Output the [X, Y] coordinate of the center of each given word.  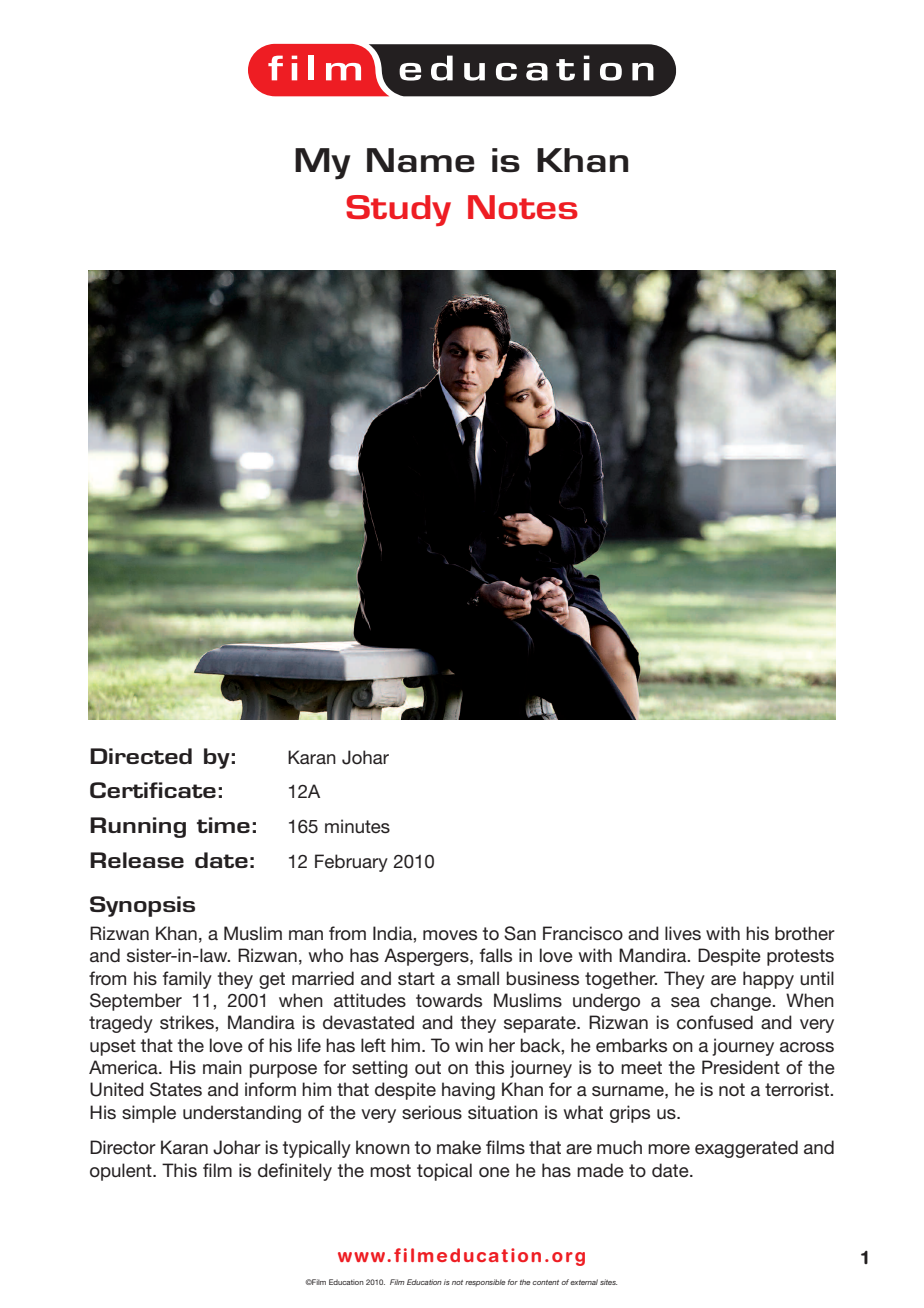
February [351, 863]
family [187, 980]
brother [805, 933]
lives [683, 933]
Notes [523, 207]
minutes [357, 826]
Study [398, 210]
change [742, 1002]
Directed [141, 756]
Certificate [153, 790]
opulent [122, 1172]
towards [449, 1000]
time [223, 825]
